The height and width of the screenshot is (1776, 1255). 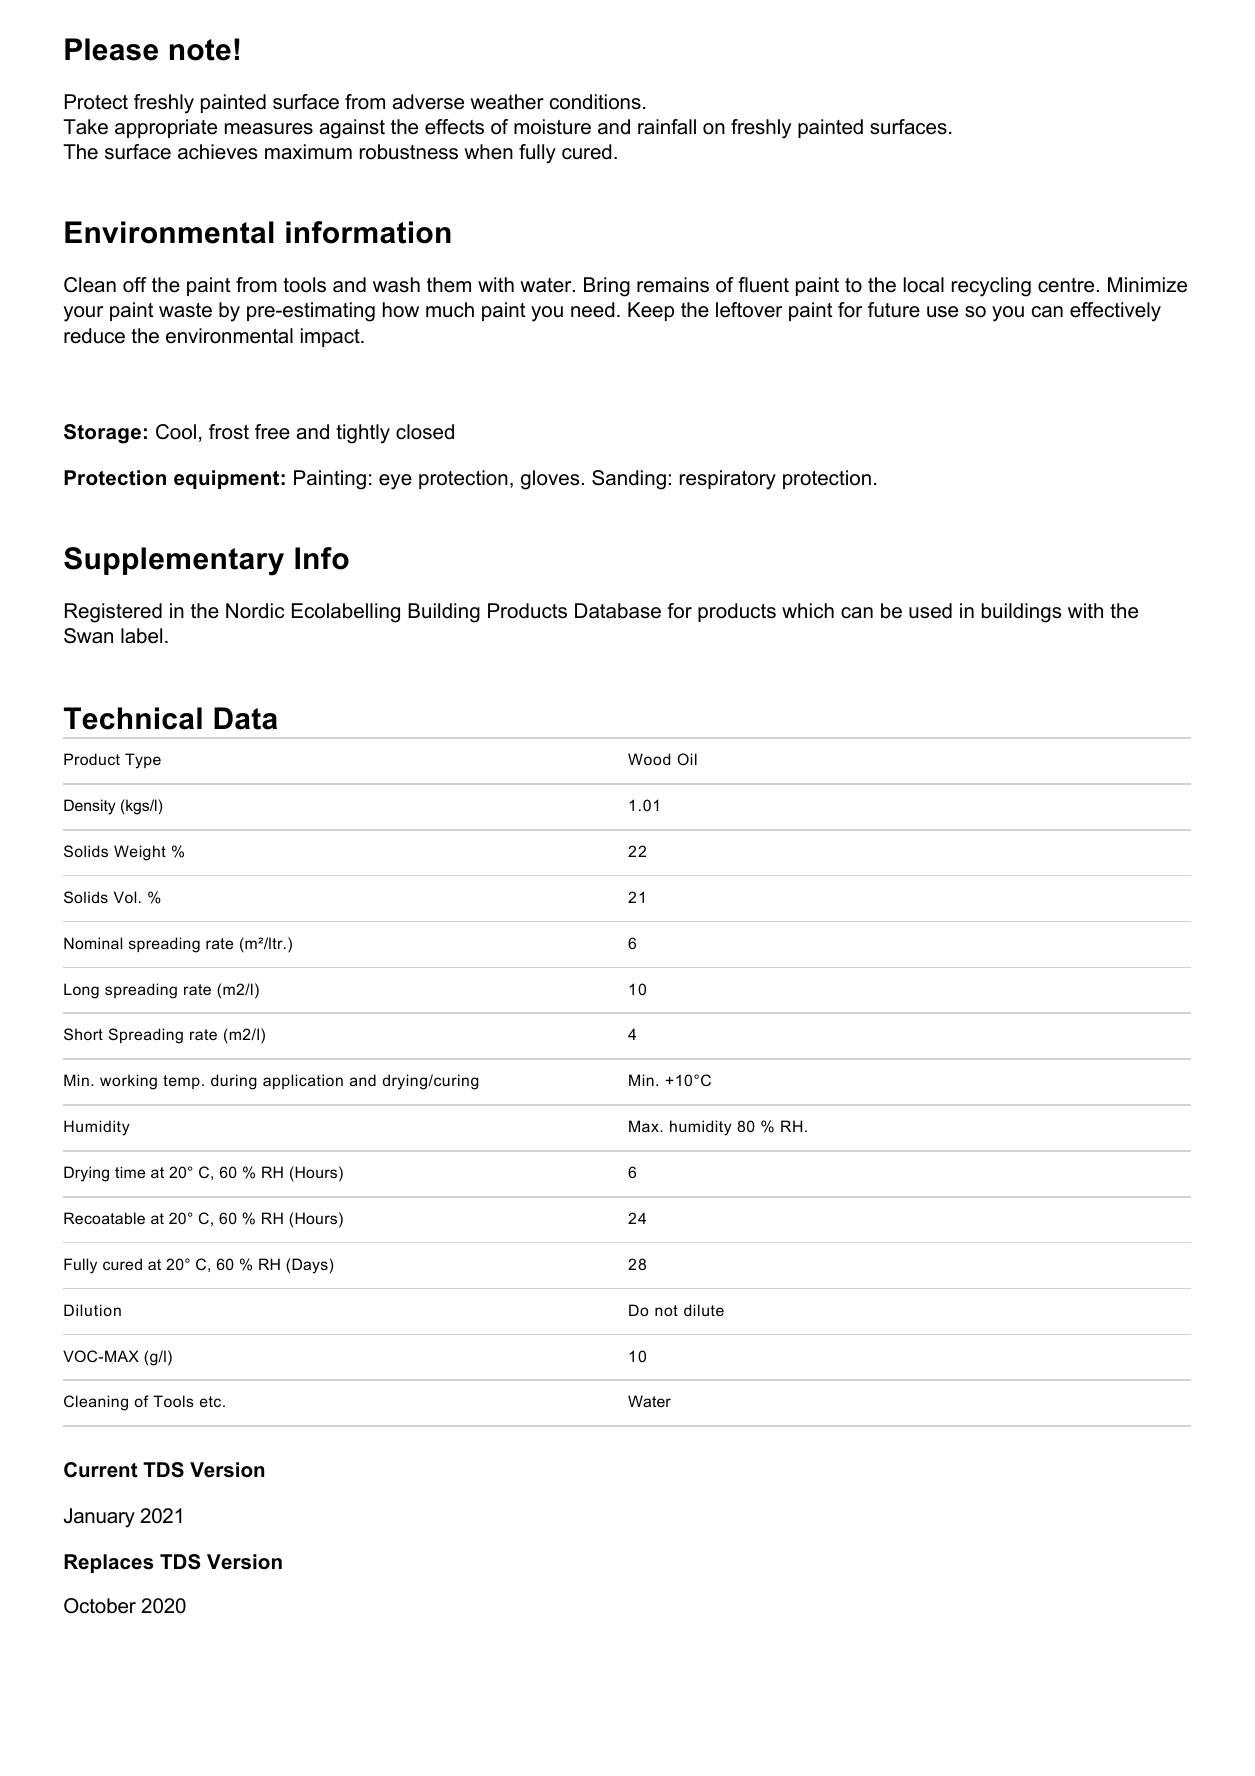 What do you see at coordinates (991, 287) in the screenshot?
I see `recycling` at bounding box center [991, 287].
